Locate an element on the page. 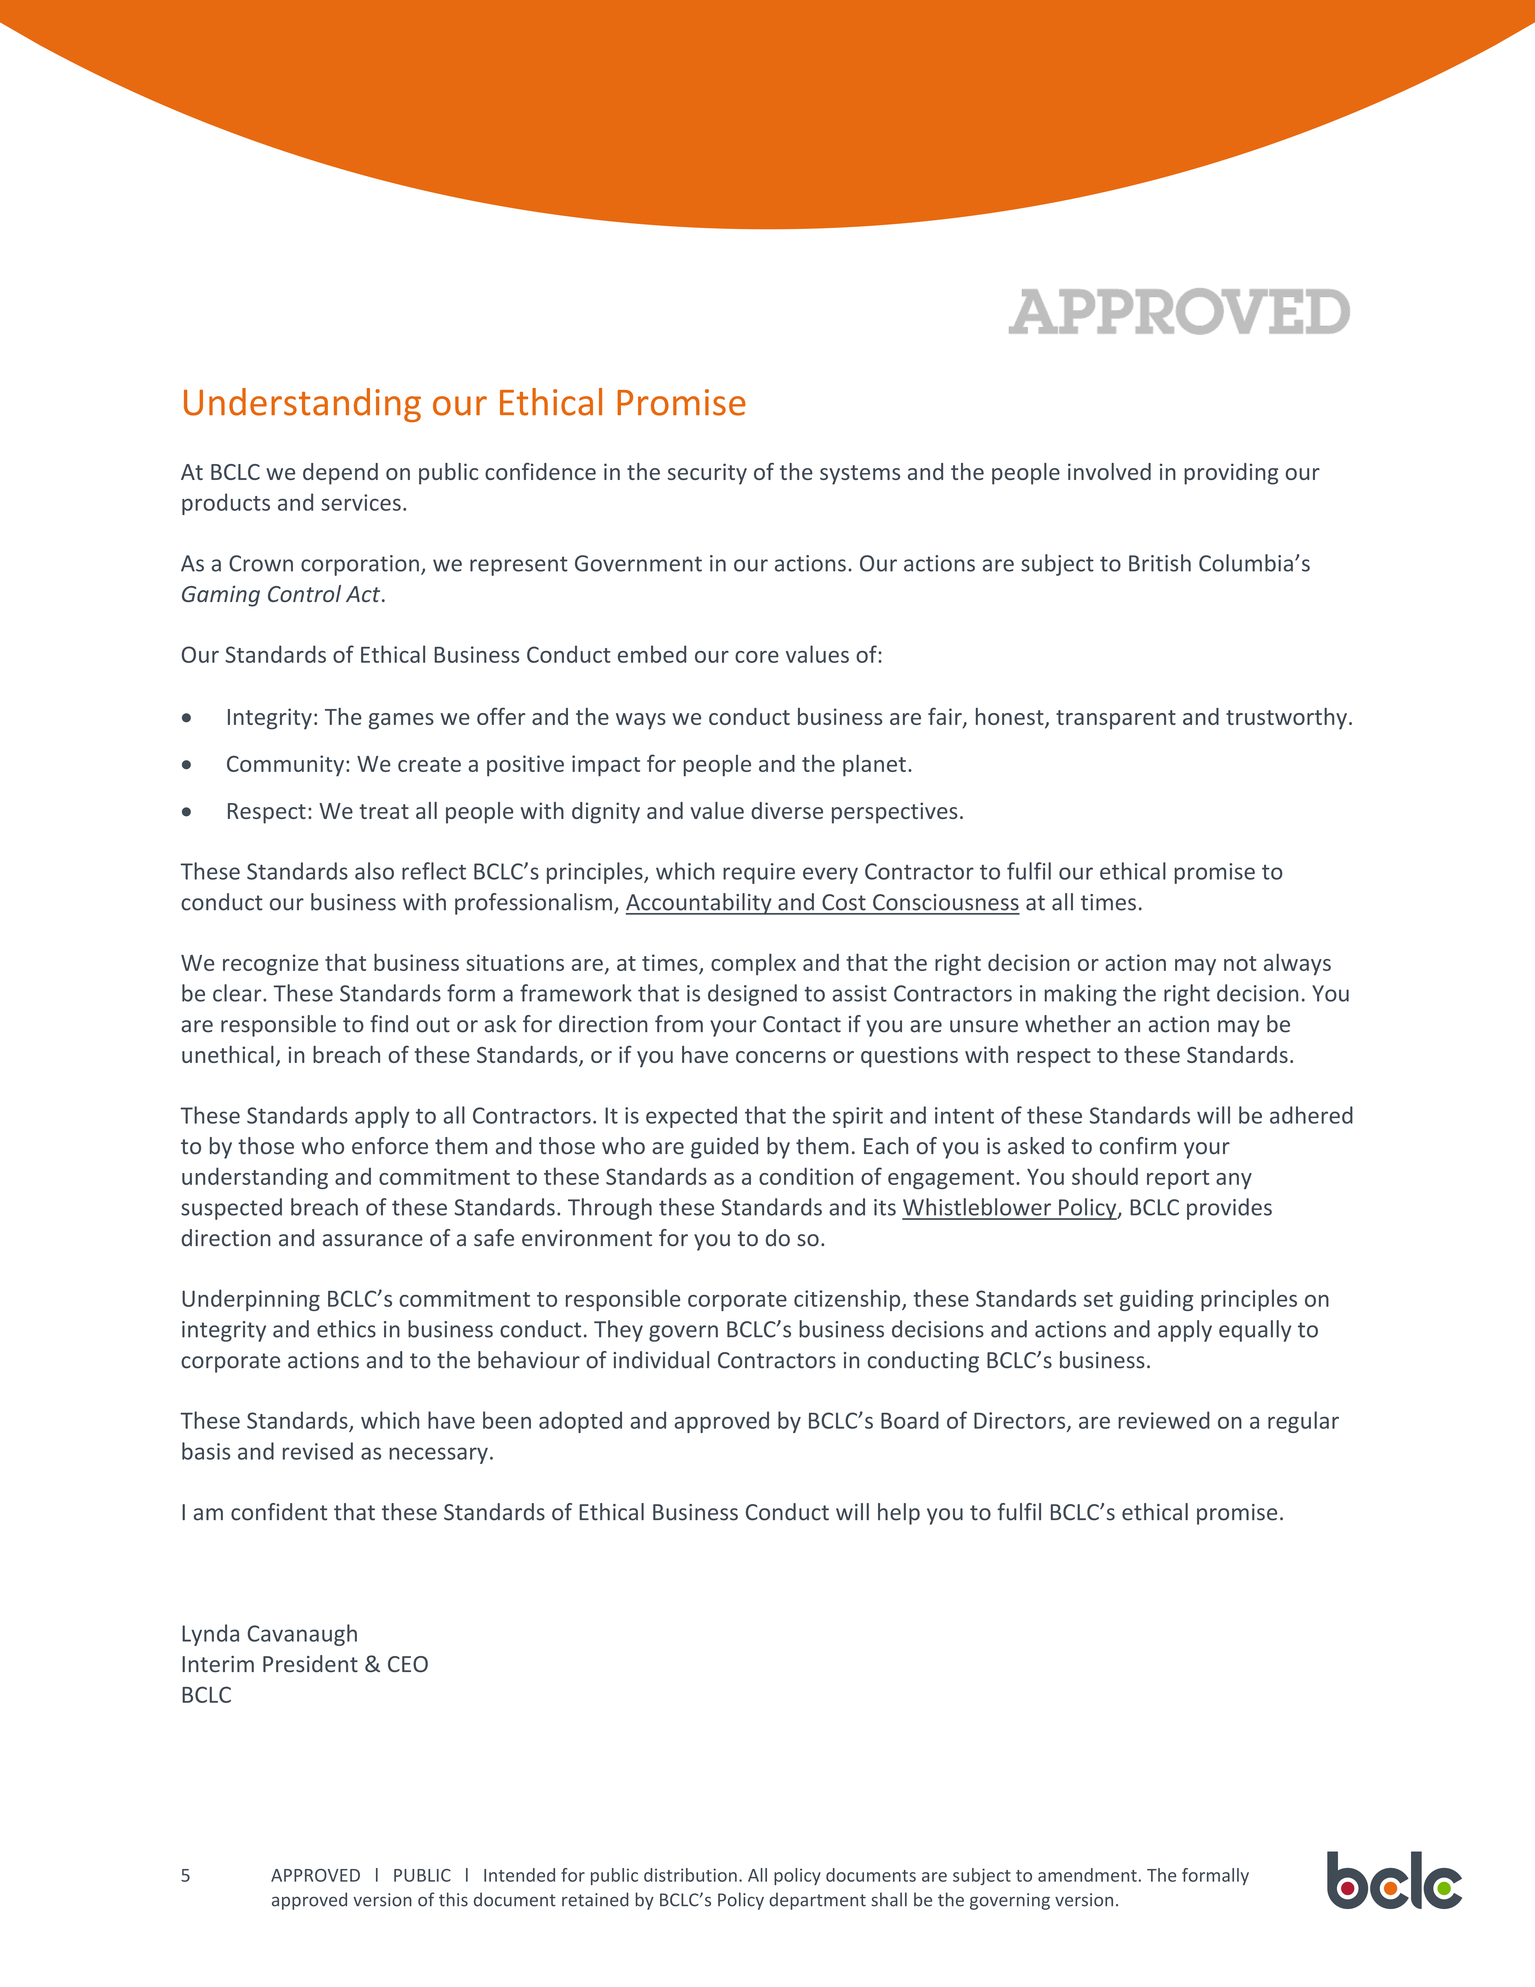 Image resolution: width=1535 pixels, height=1987 pixels. amendment is located at coordinates (1087, 1875).
